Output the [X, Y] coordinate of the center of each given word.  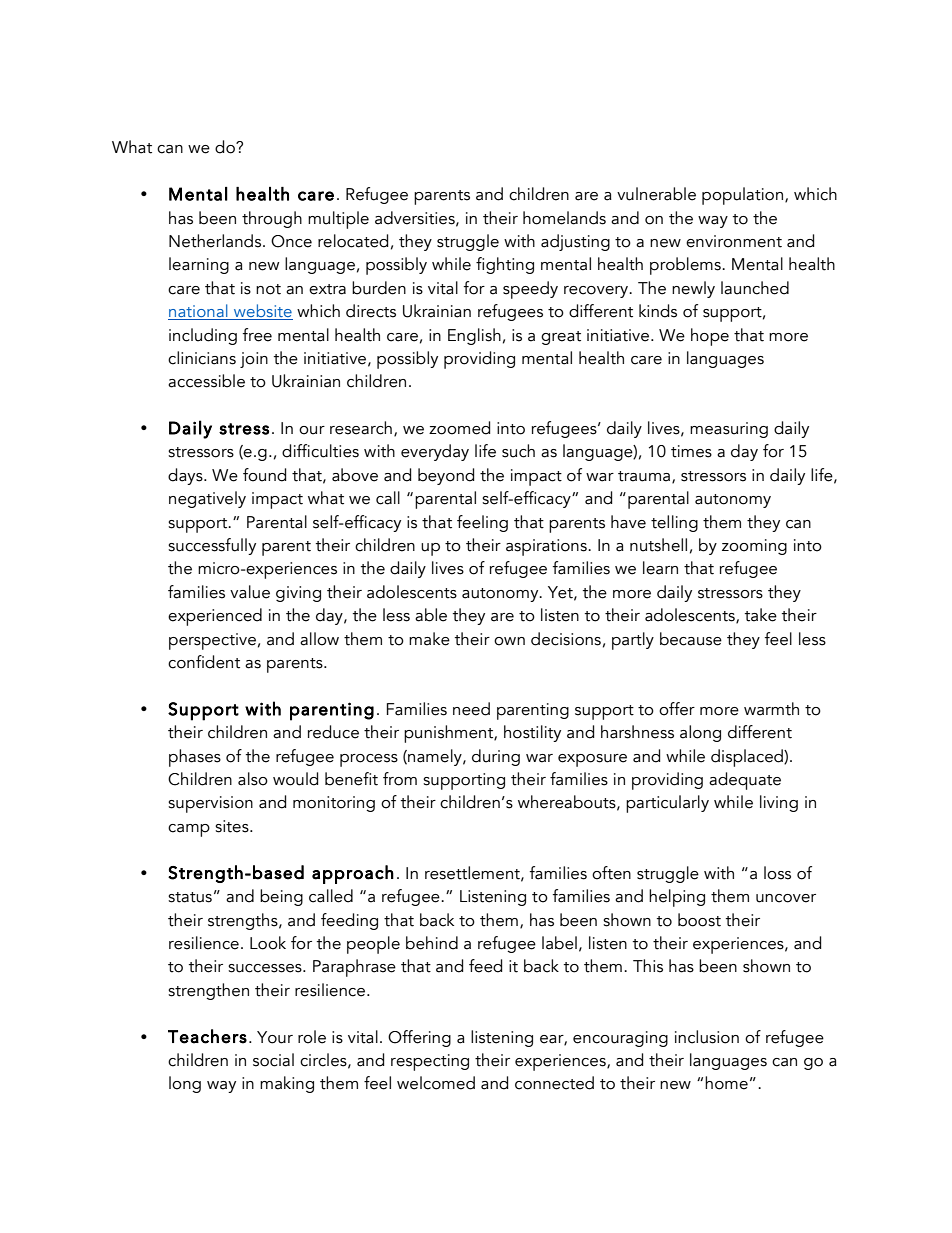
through [272, 219]
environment [734, 241]
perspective [212, 641]
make [429, 639]
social [273, 1060]
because [691, 639]
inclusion [707, 1037]
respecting [430, 1062]
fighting [505, 265]
